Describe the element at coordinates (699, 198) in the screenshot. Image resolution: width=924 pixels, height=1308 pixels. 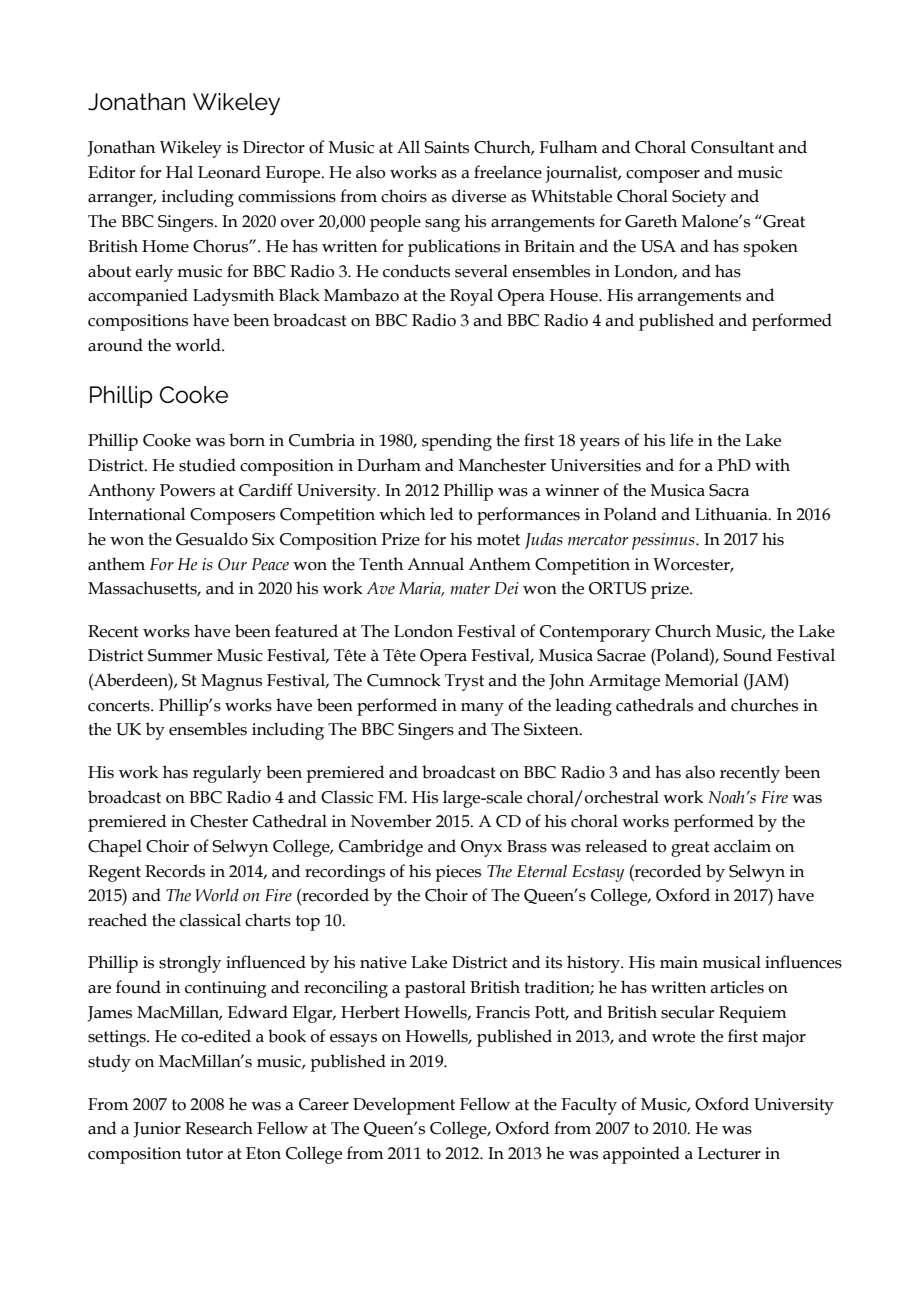
I see `Society` at that location.
